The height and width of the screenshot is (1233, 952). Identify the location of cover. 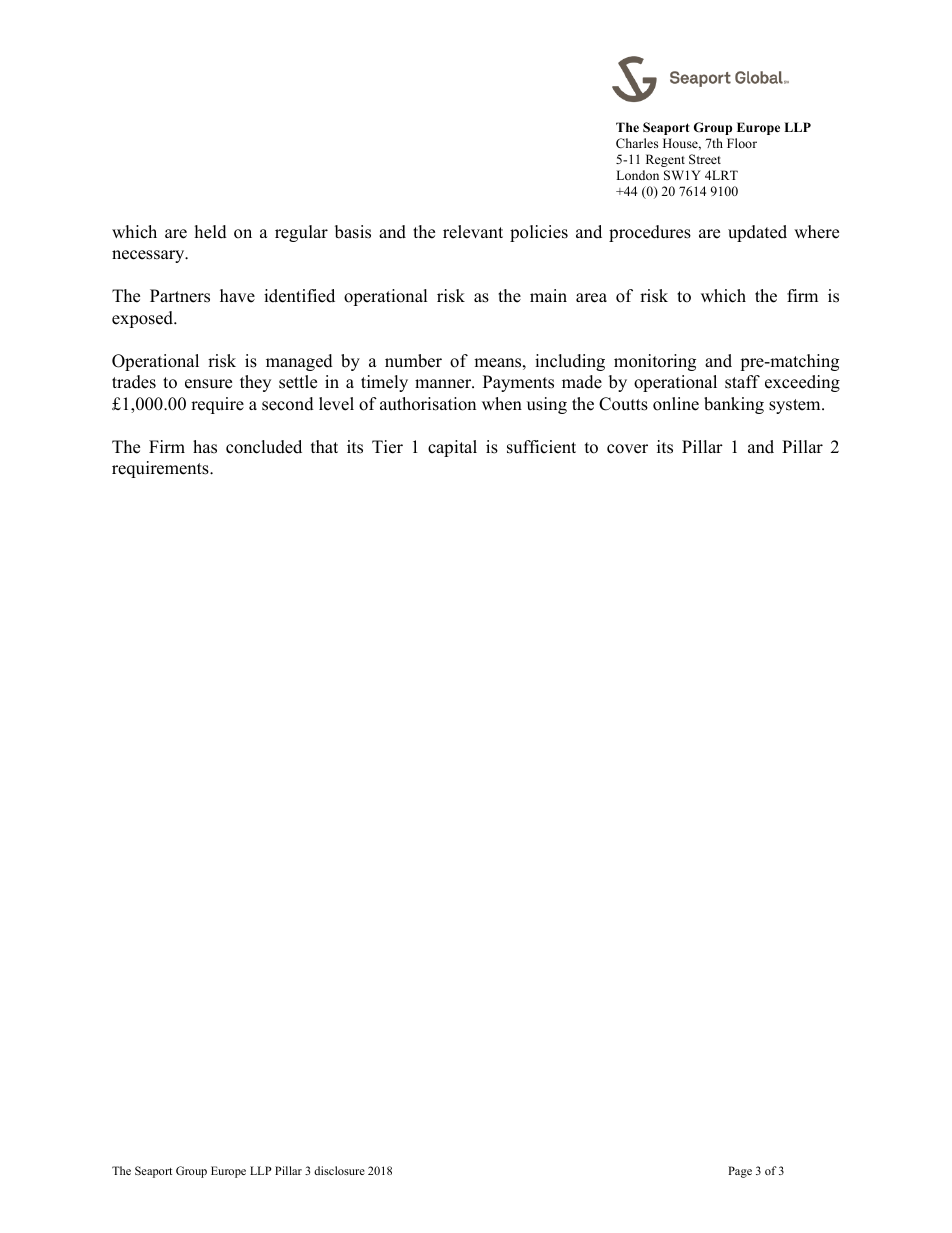
(627, 449).
